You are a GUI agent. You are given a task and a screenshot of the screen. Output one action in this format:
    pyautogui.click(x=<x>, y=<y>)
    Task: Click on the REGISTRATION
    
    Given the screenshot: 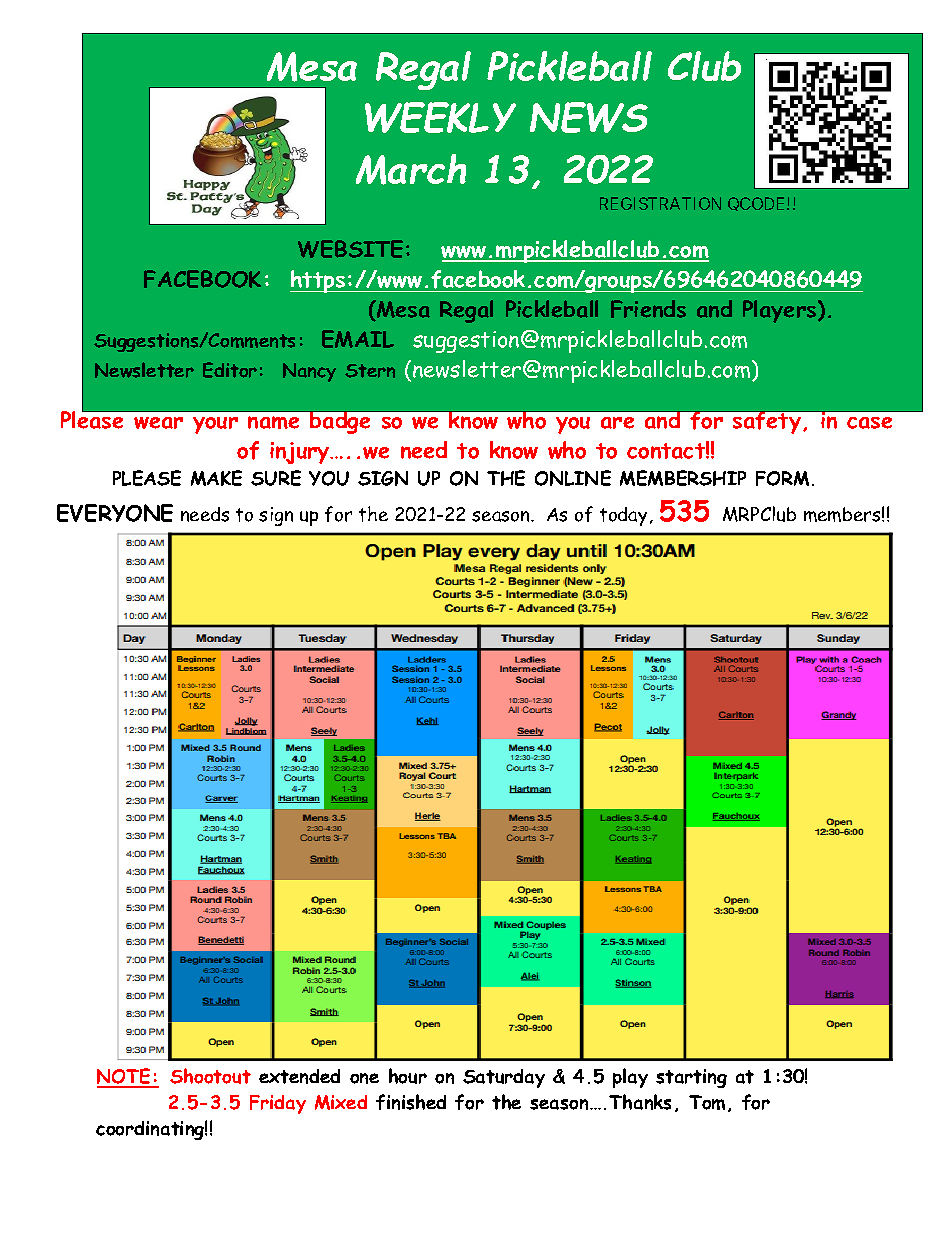 What is the action you would take?
    pyautogui.click(x=660, y=203)
